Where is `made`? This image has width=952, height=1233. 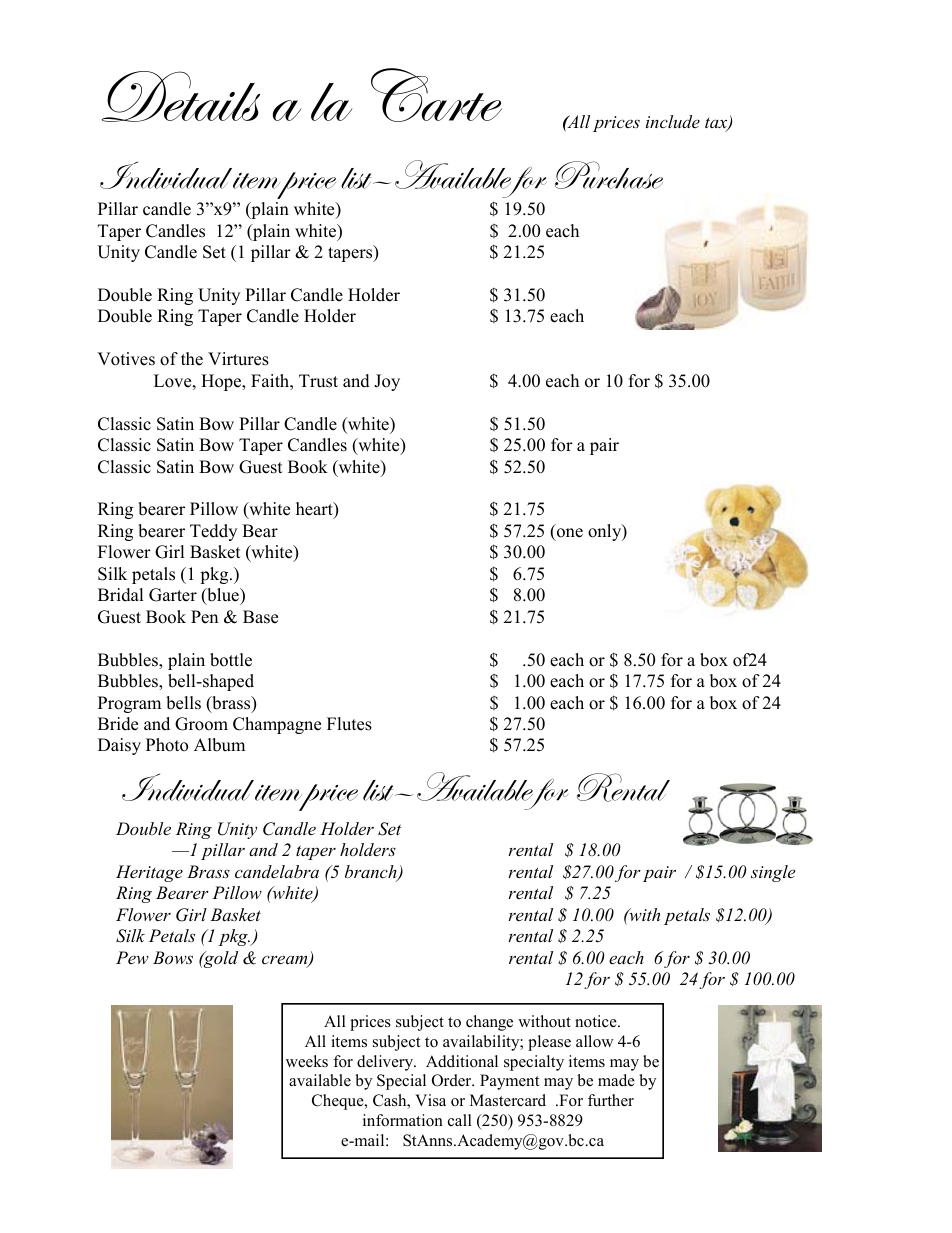 made is located at coordinates (616, 1080).
